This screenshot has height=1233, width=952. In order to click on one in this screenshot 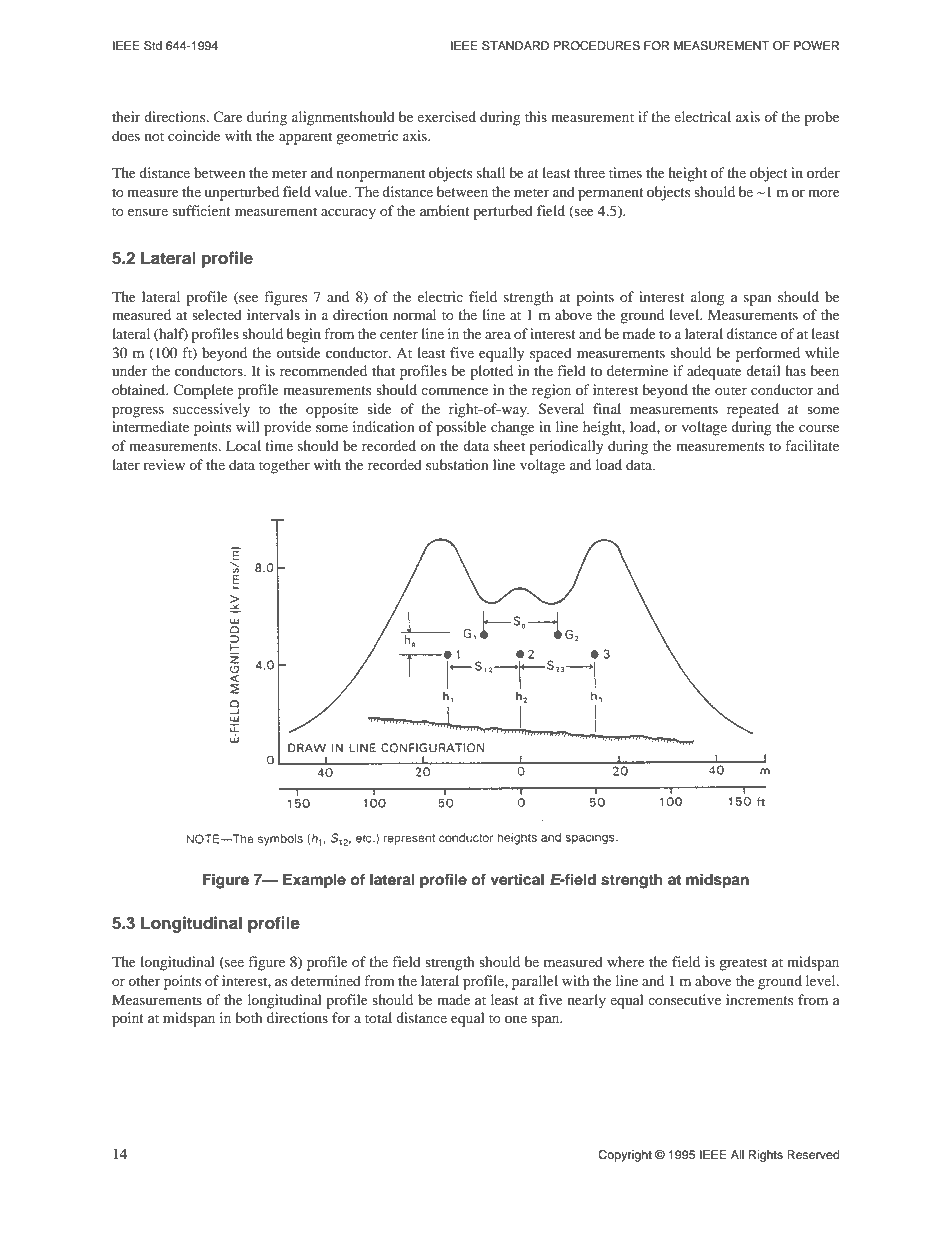, I will do `click(516, 1019)`.
